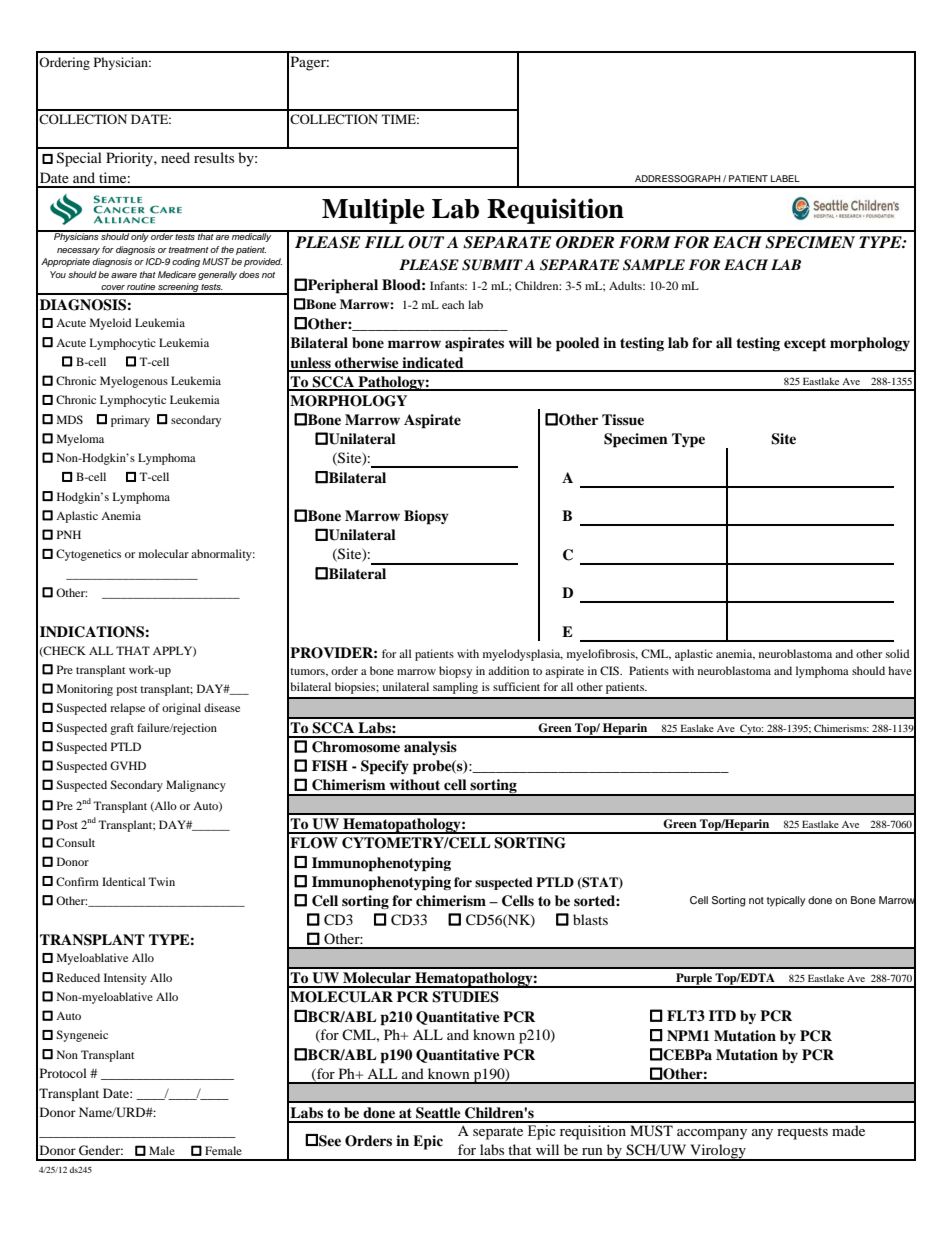  Describe the element at coordinates (196, 786) in the page. I see `Malignancy` at that location.
